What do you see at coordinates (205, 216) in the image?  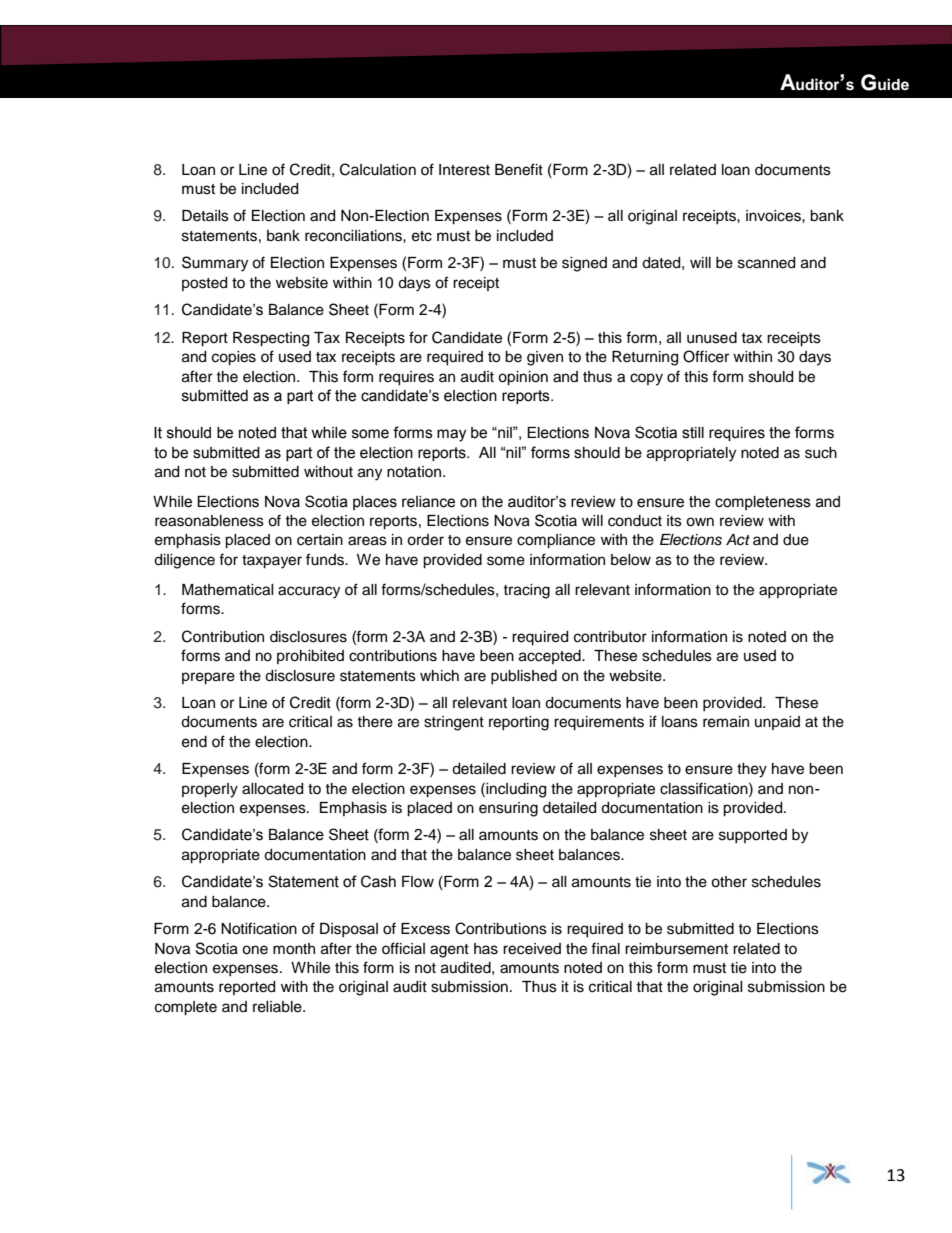 I see `Details` at bounding box center [205, 216].
